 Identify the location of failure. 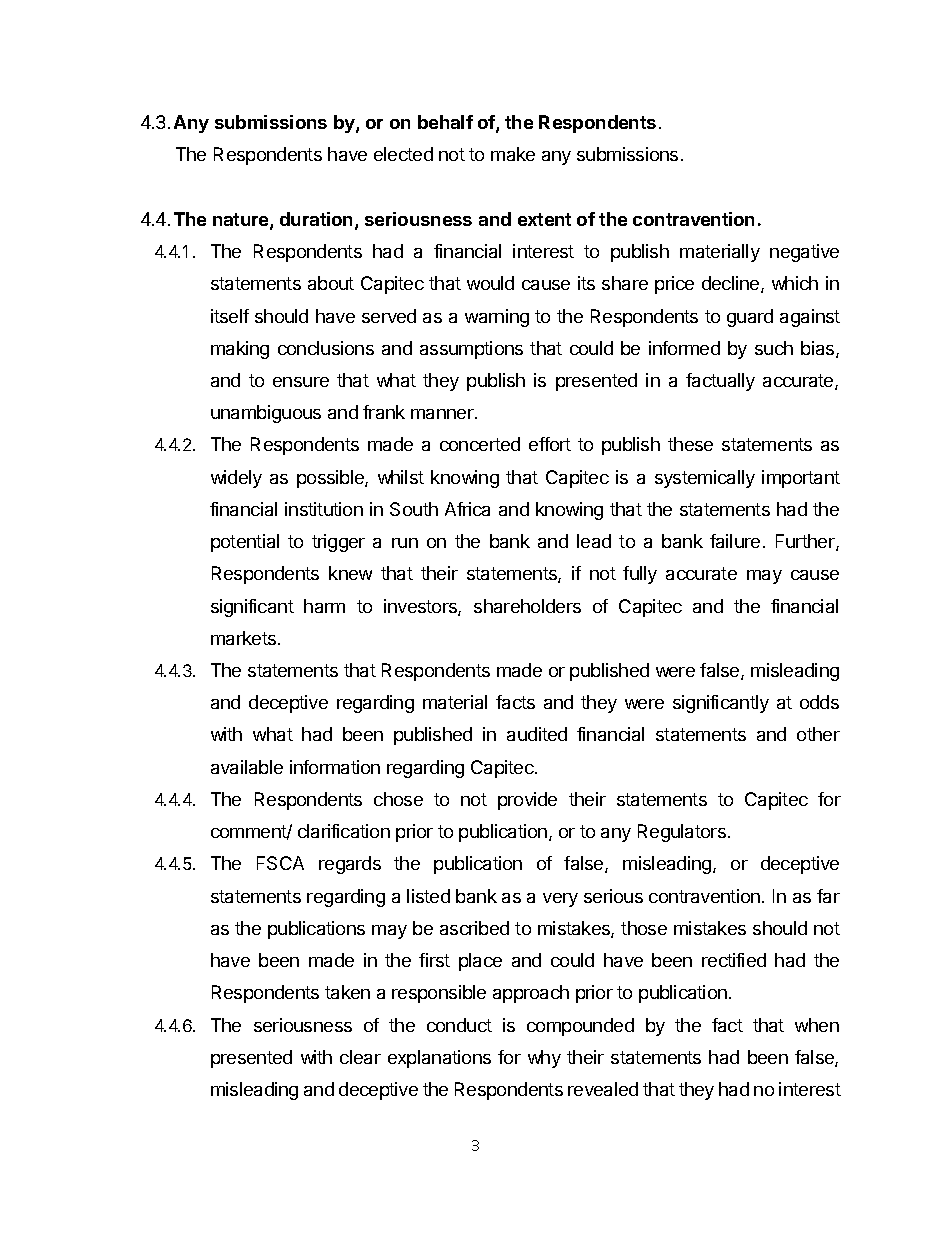
(735, 541).
